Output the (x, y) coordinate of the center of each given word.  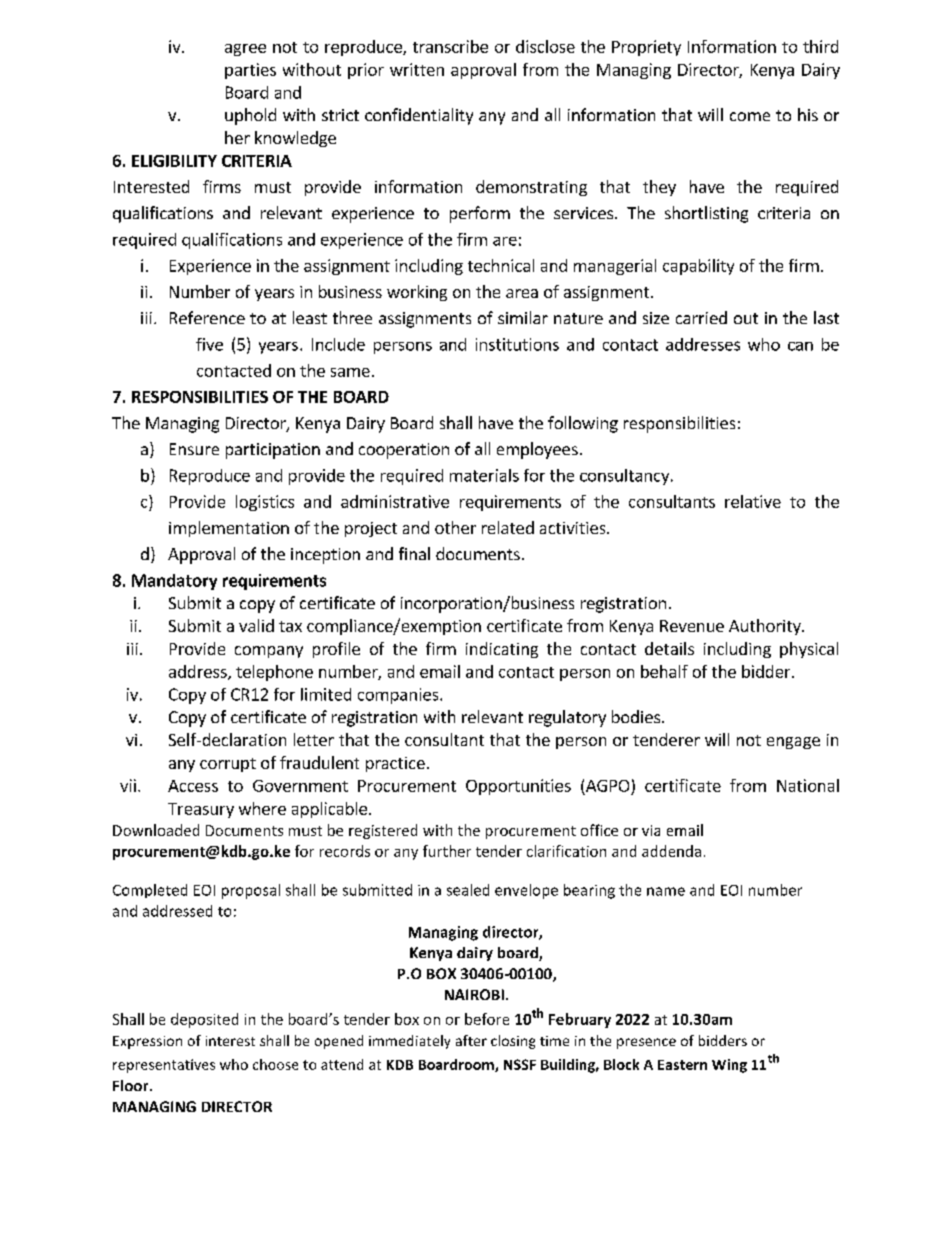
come (750, 116)
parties (250, 71)
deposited (204, 1020)
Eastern (682, 1065)
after (471, 1040)
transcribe (450, 46)
